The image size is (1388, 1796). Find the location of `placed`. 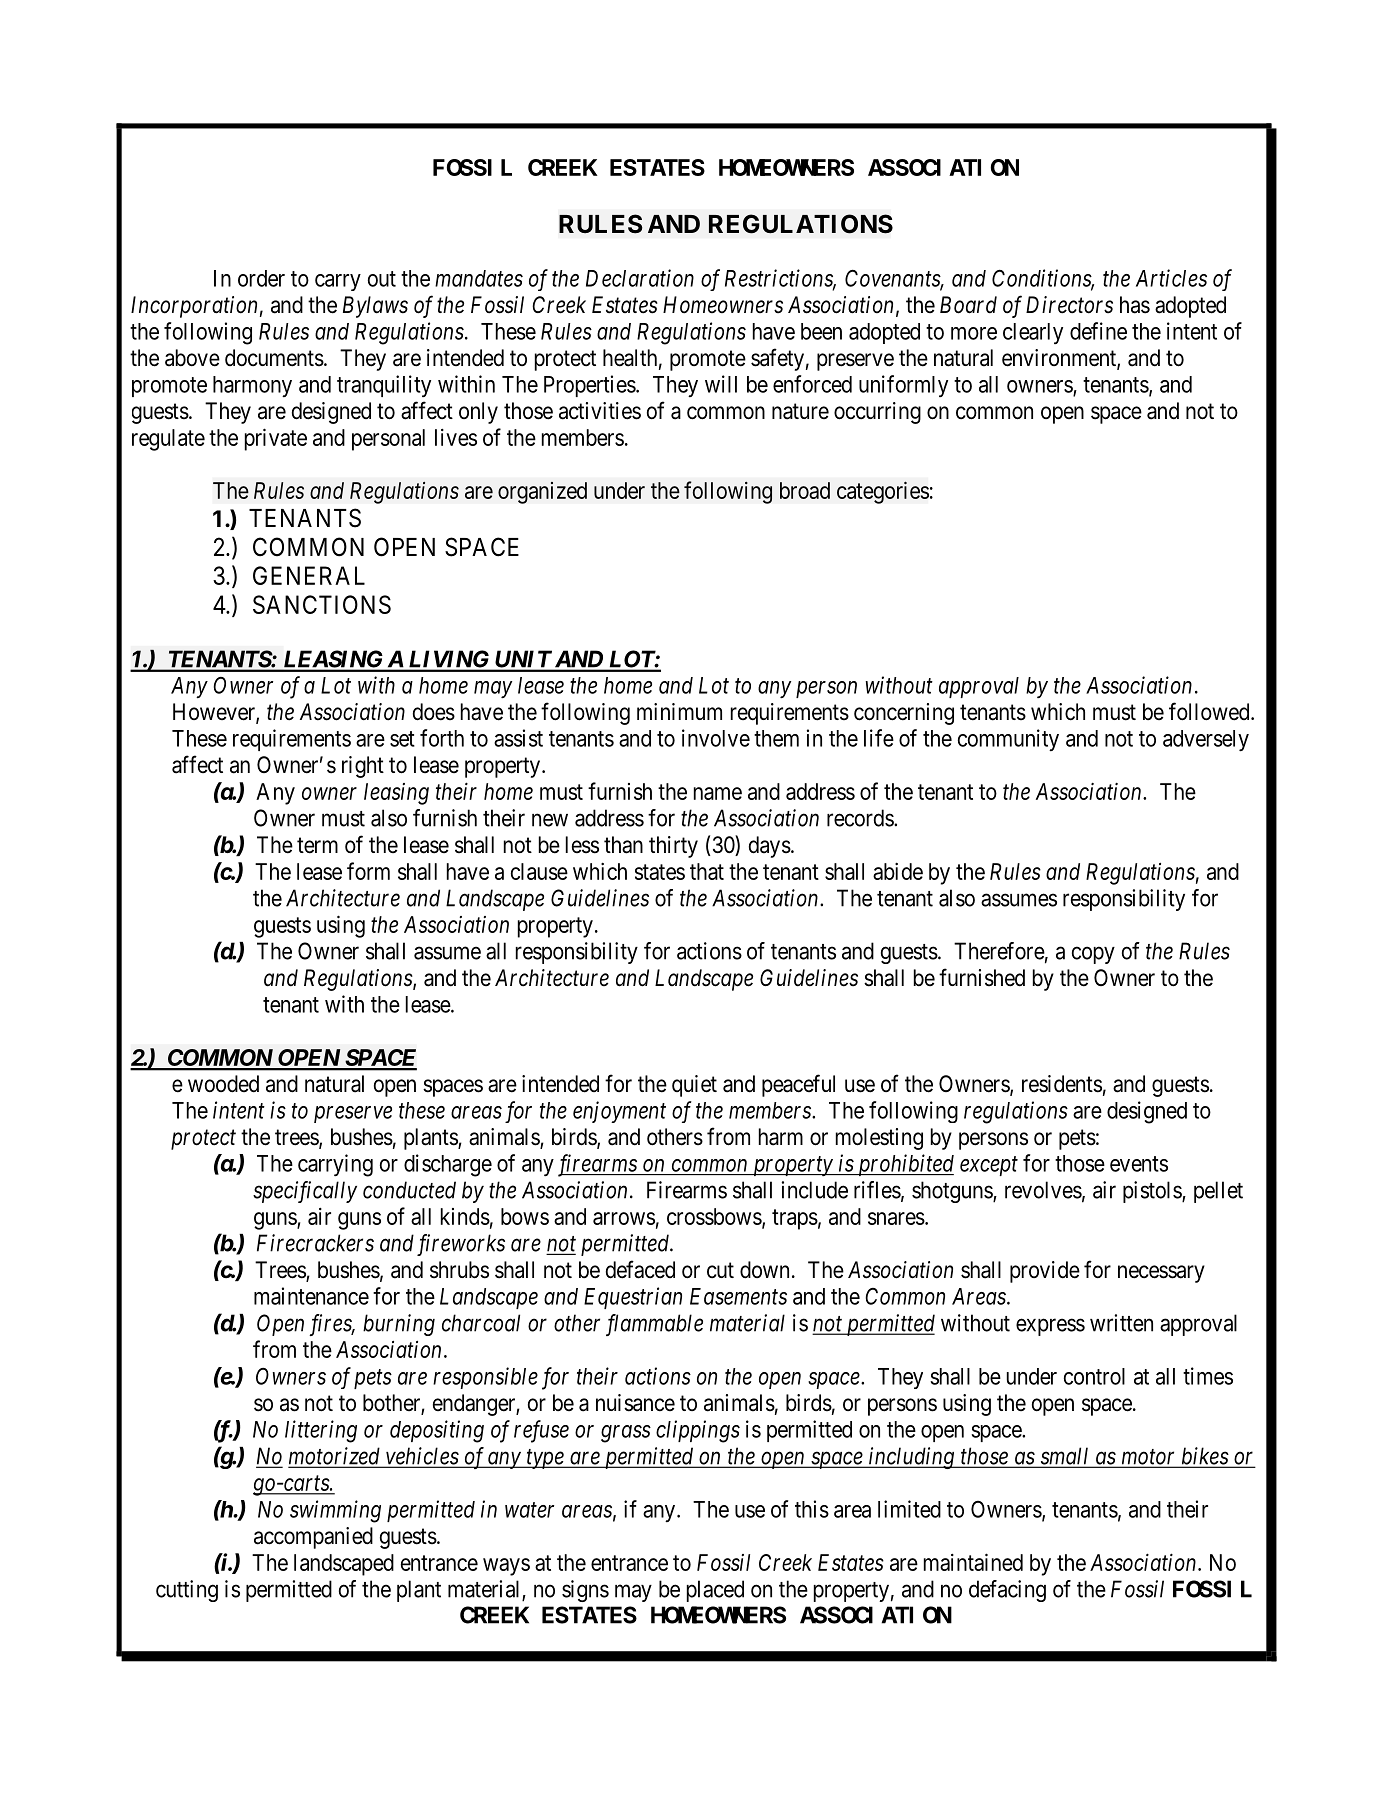

placed is located at coordinates (715, 1591).
